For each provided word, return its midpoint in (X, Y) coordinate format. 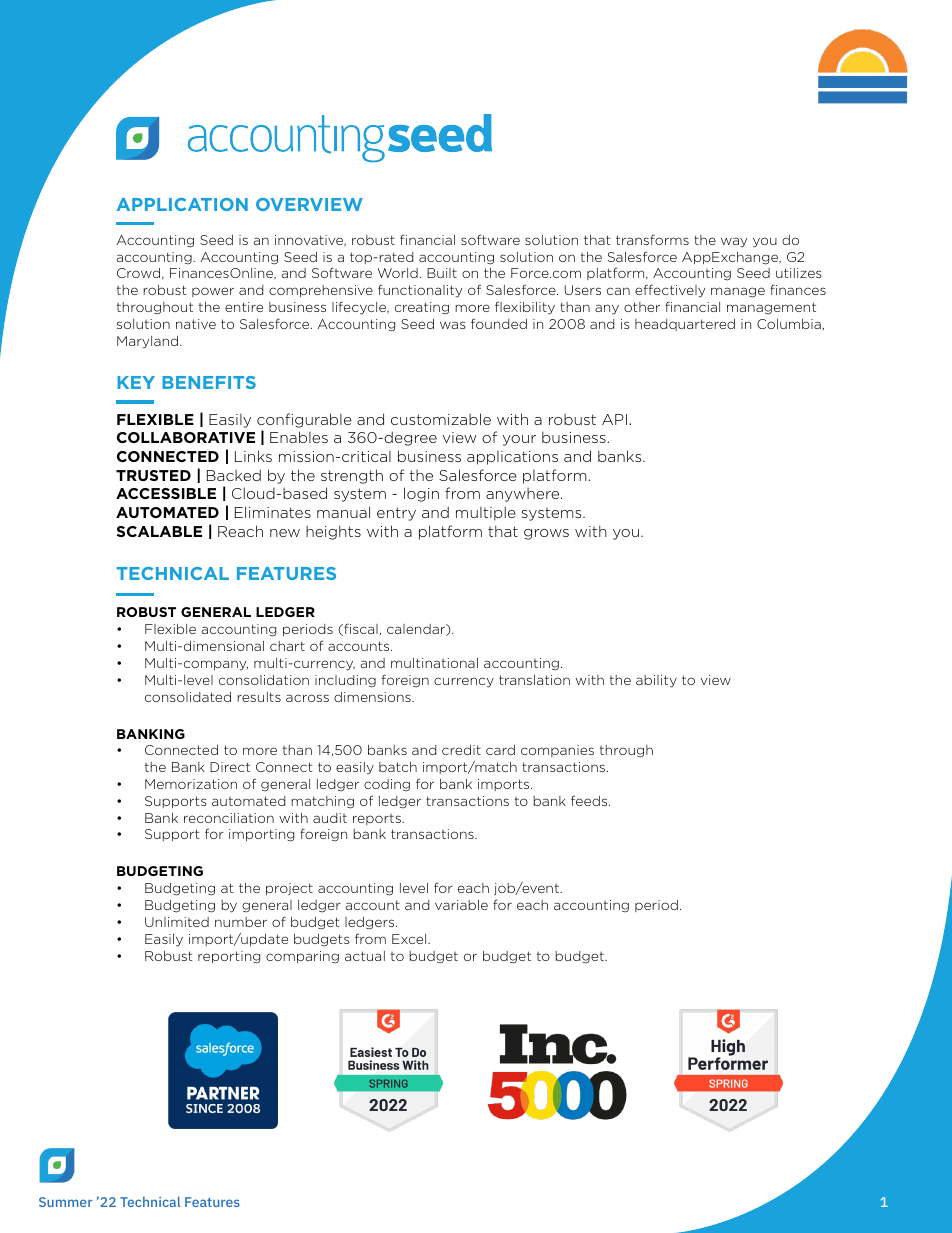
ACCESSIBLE (166, 493)
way (734, 242)
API (614, 419)
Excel (410, 939)
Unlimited (177, 922)
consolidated (188, 697)
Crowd (138, 273)
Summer (66, 1202)
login (421, 494)
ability (656, 681)
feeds (590, 800)
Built (442, 273)
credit (461, 750)
